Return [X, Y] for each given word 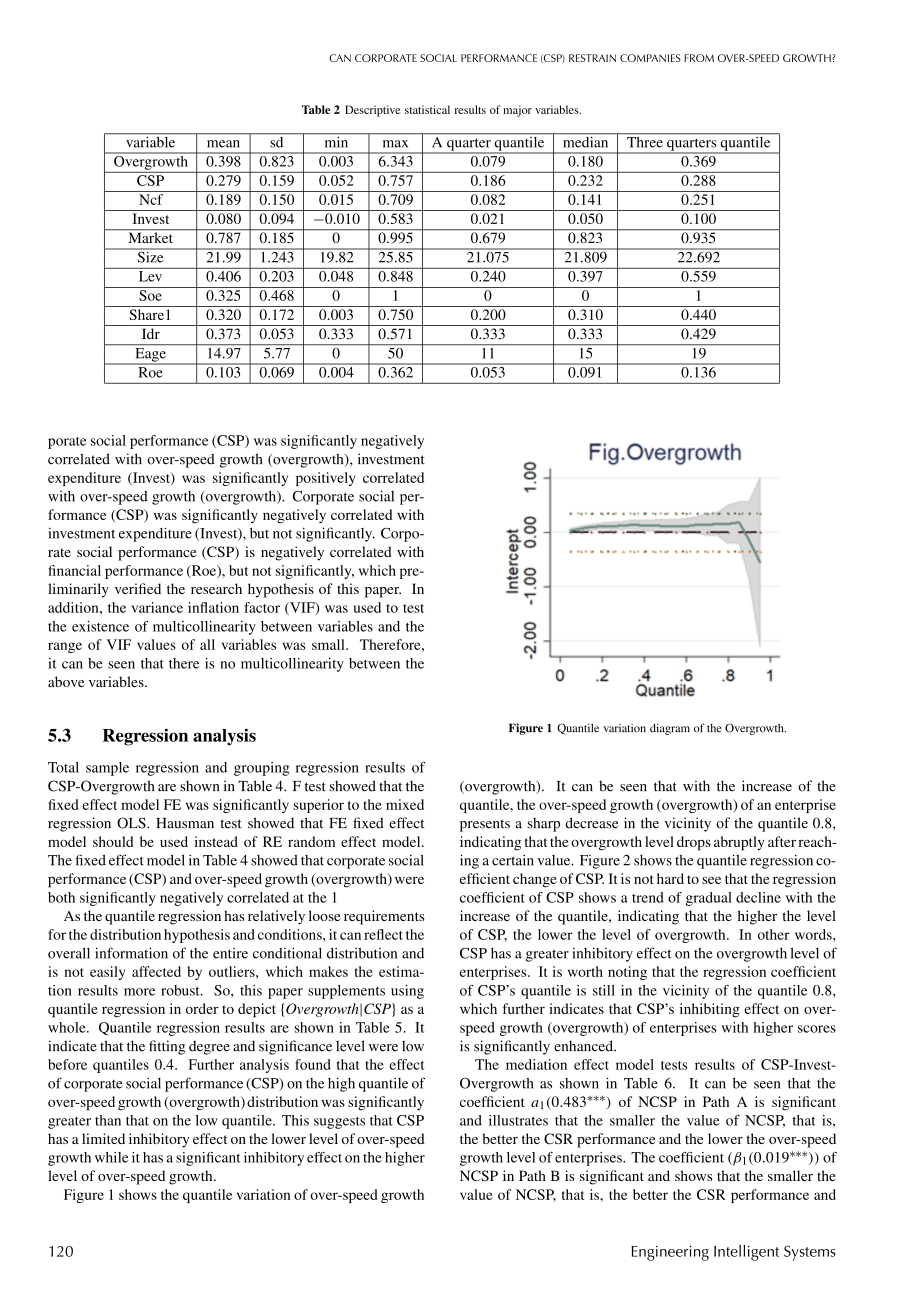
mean [223, 144]
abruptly [739, 843]
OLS [132, 823]
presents [485, 825]
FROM [699, 58]
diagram [670, 729]
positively [325, 479]
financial [74, 570]
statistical [427, 109]
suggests [339, 1123]
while [111, 1157]
